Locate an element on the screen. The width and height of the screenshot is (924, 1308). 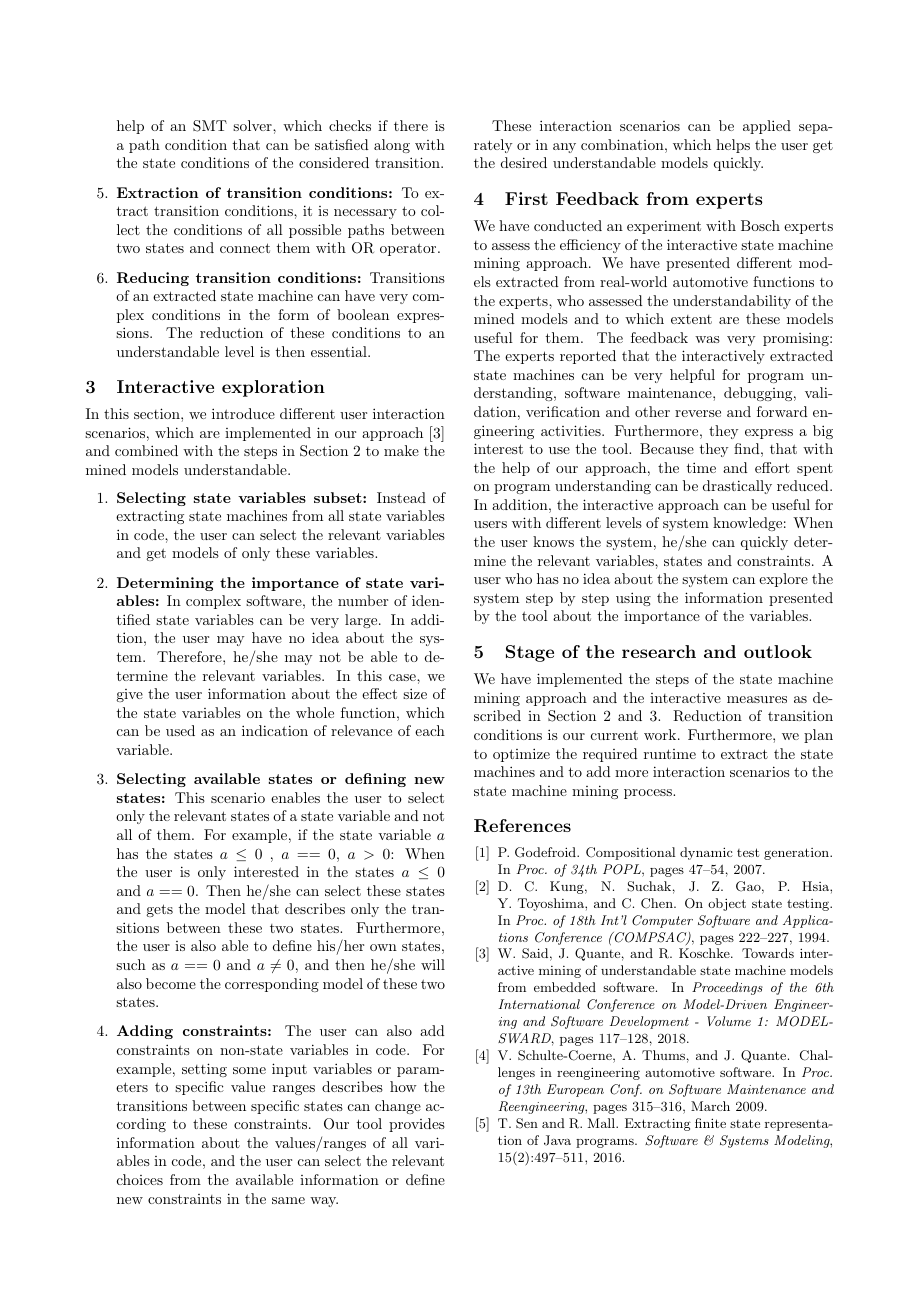
SMT is located at coordinates (210, 126).
